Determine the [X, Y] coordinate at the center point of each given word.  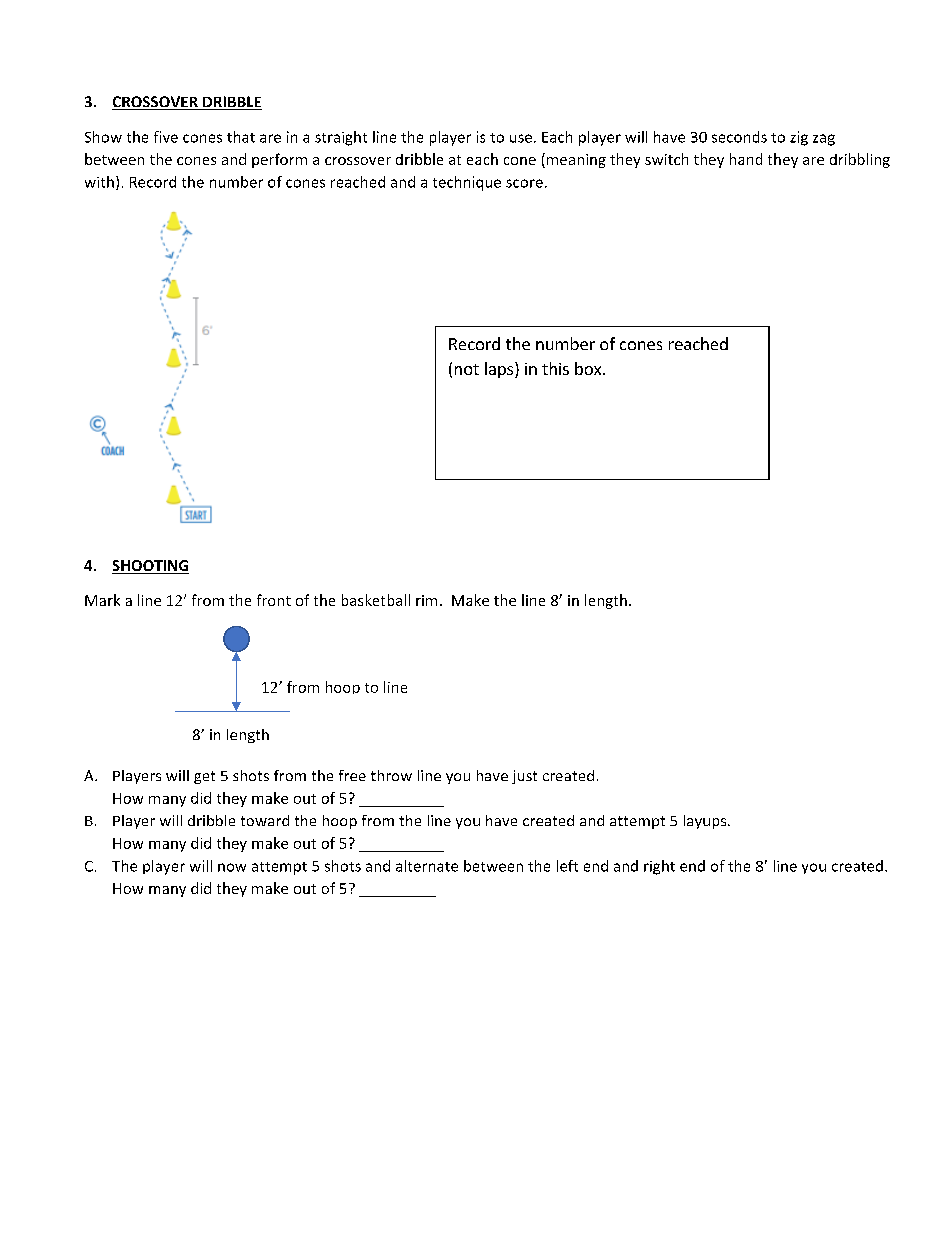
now [232, 867]
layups [706, 822]
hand [746, 159]
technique [467, 183]
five [166, 137]
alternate [427, 866]
